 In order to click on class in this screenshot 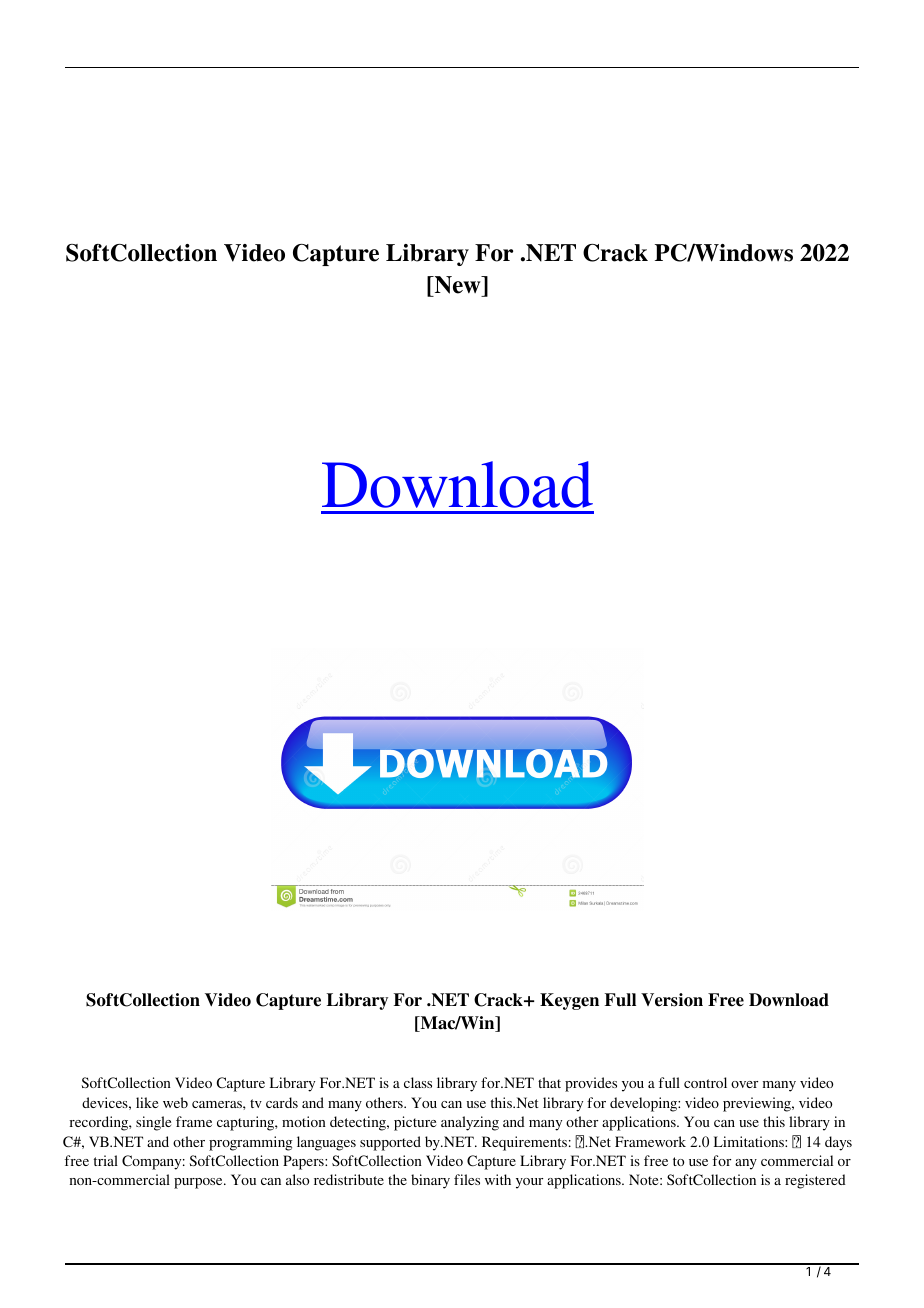, I will do `click(418, 1082)`.
